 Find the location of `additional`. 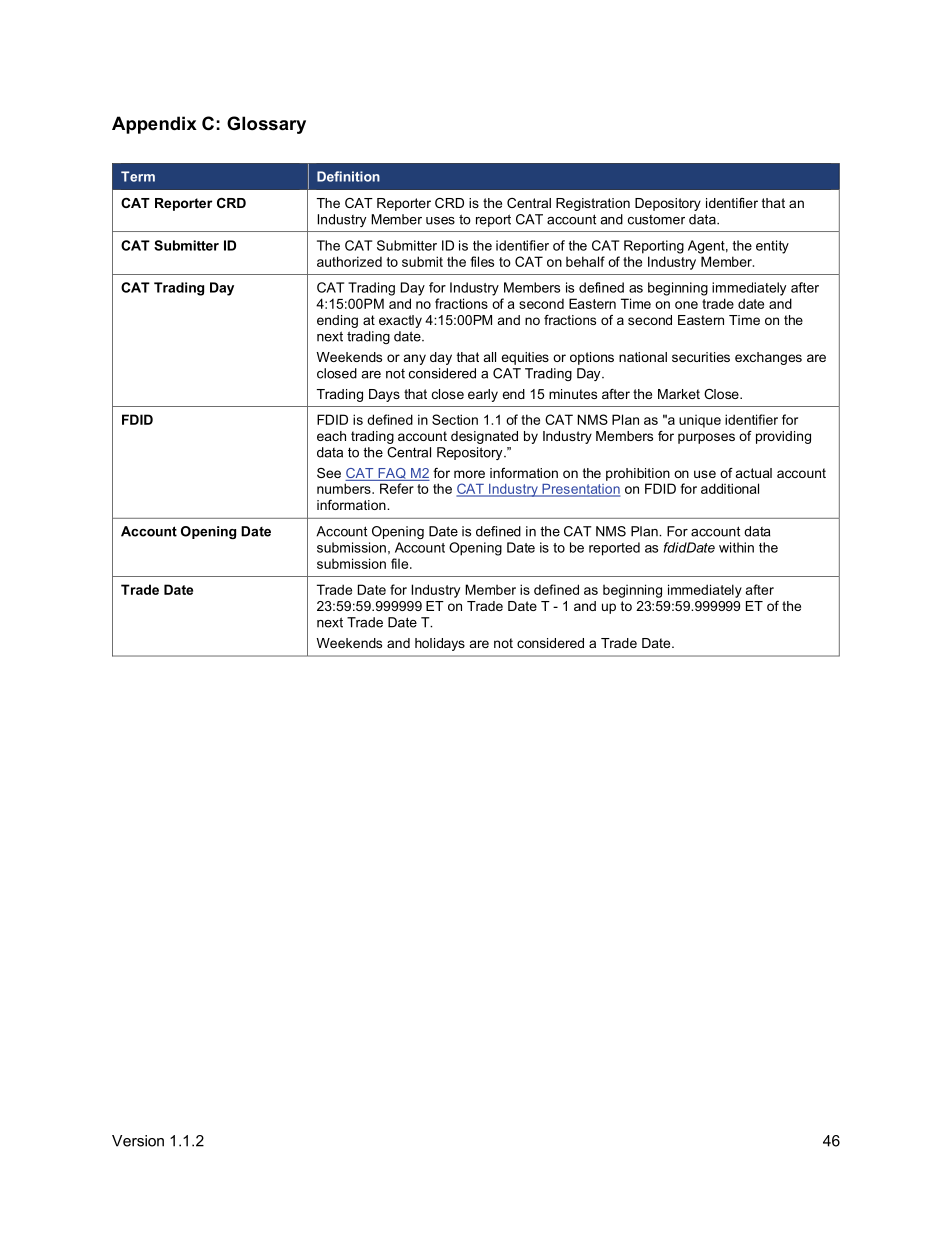

additional is located at coordinates (730, 488).
